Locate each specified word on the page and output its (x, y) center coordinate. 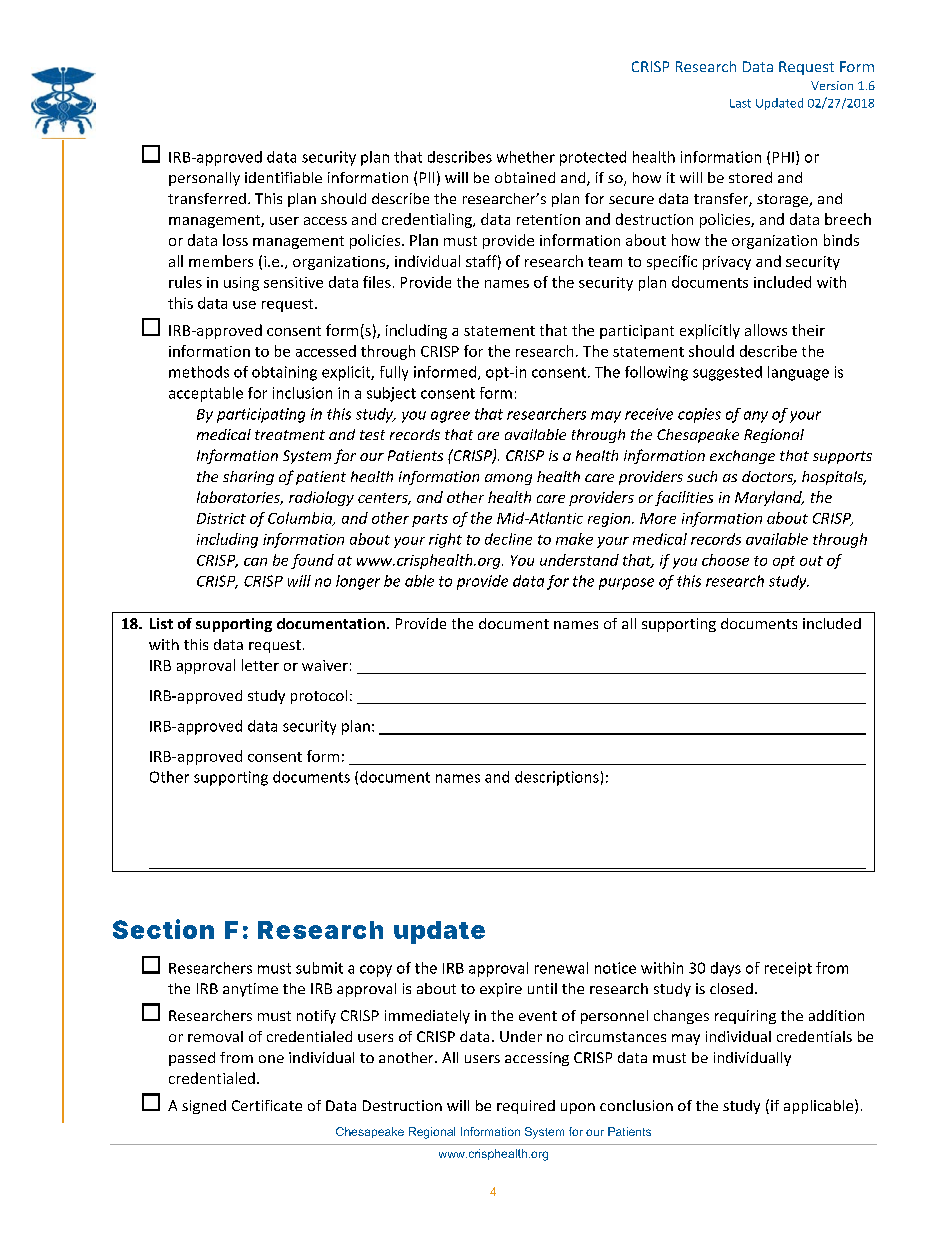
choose (725, 560)
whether (526, 157)
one (271, 1059)
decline (508, 539)
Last (740, 103)
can (255, 562)
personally (204, 179)
